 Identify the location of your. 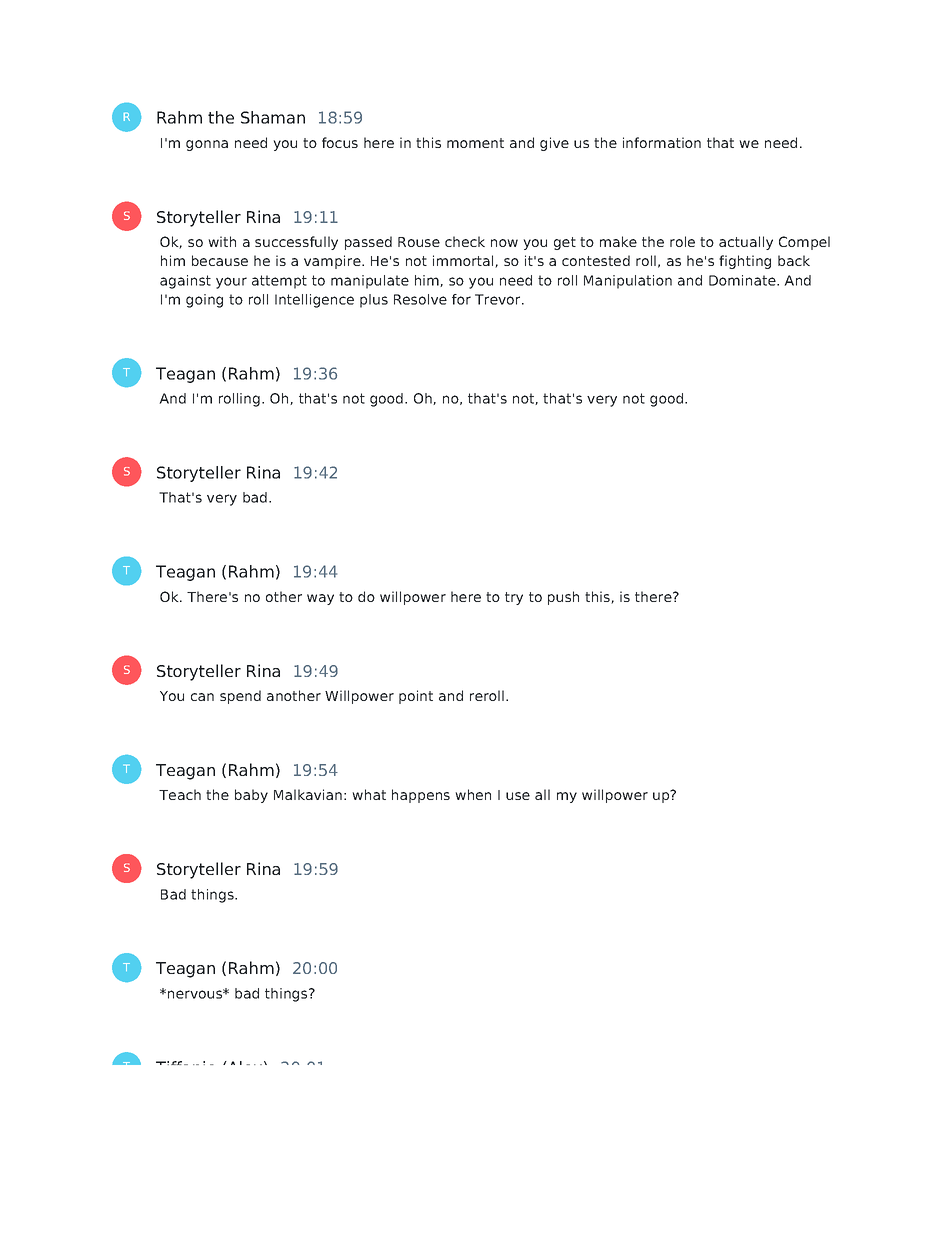
(231, 283).
